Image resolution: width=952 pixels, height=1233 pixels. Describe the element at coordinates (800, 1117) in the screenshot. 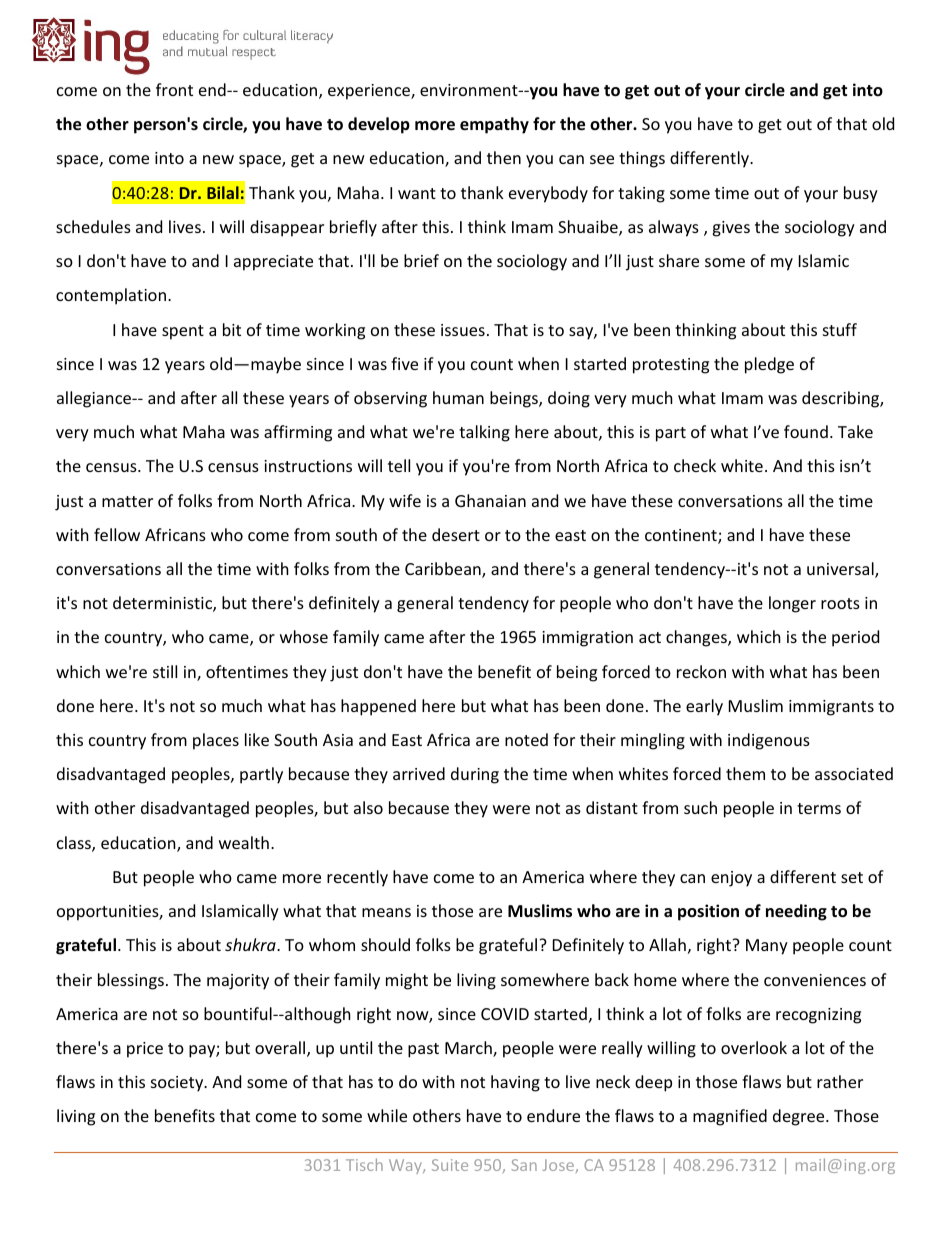

I see `degree` at that location.
